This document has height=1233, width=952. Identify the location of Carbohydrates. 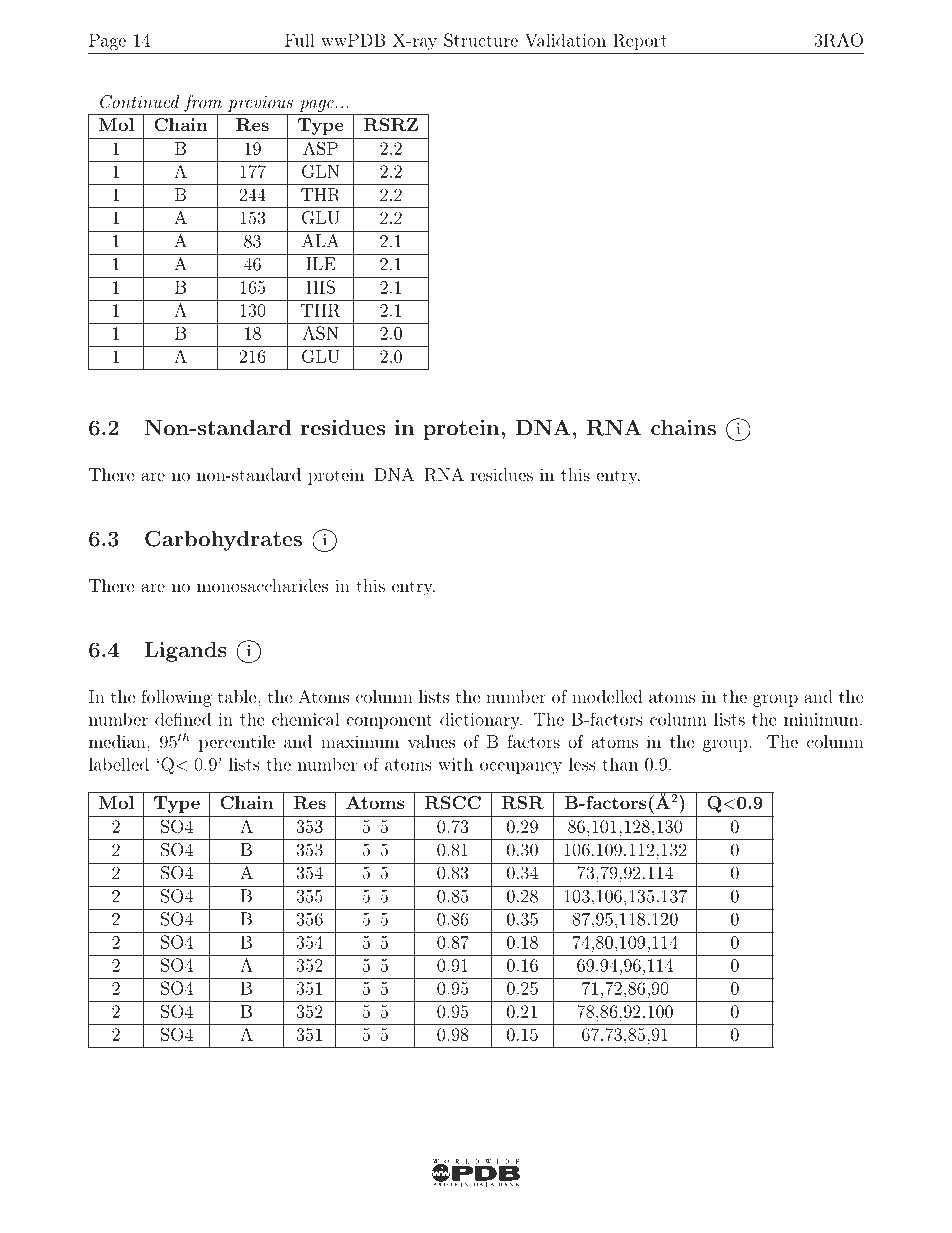
(223, 540).
